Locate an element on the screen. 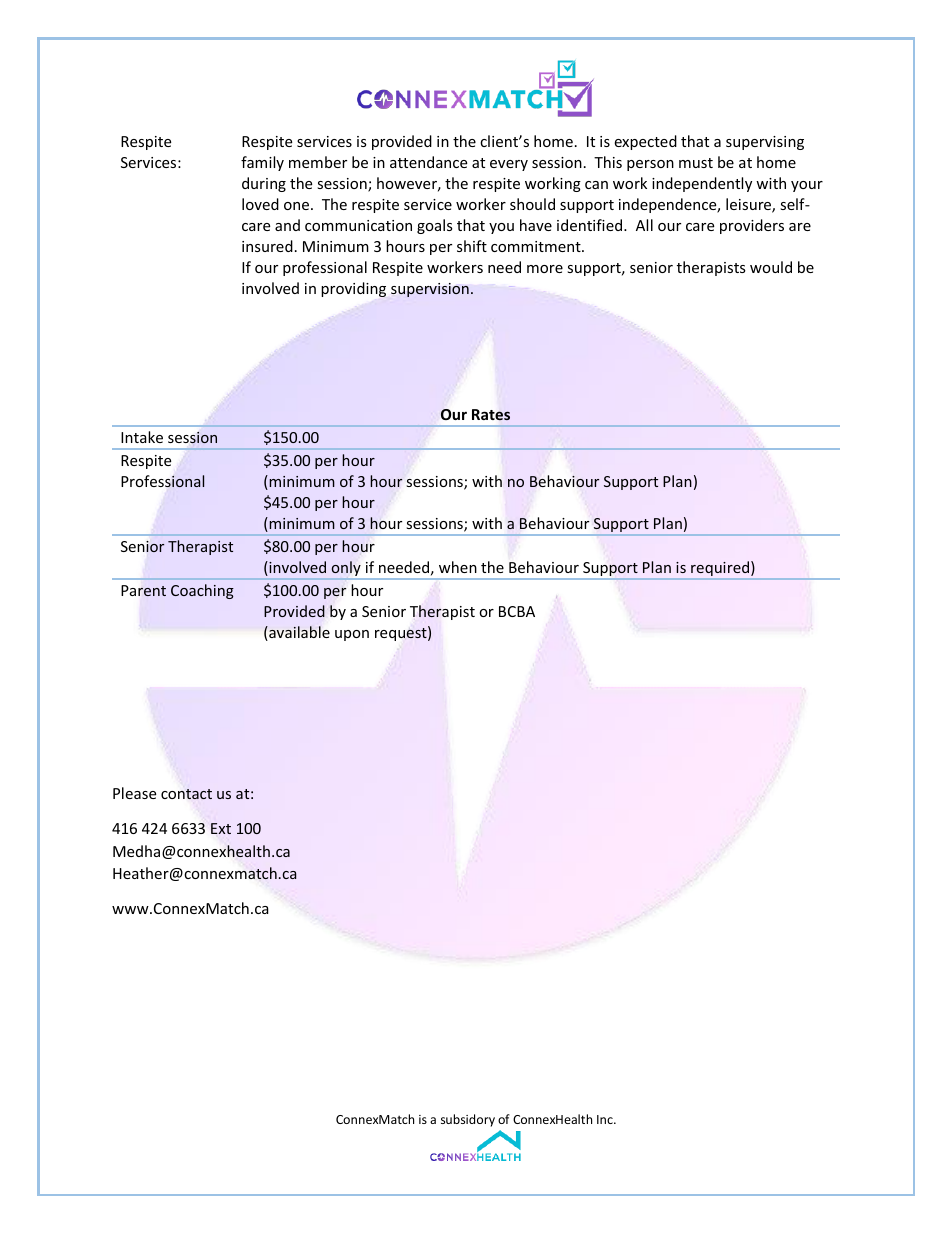 The width and height of the screenshot is (952, 1233). Coaching is located at coordinates (202, 591).
